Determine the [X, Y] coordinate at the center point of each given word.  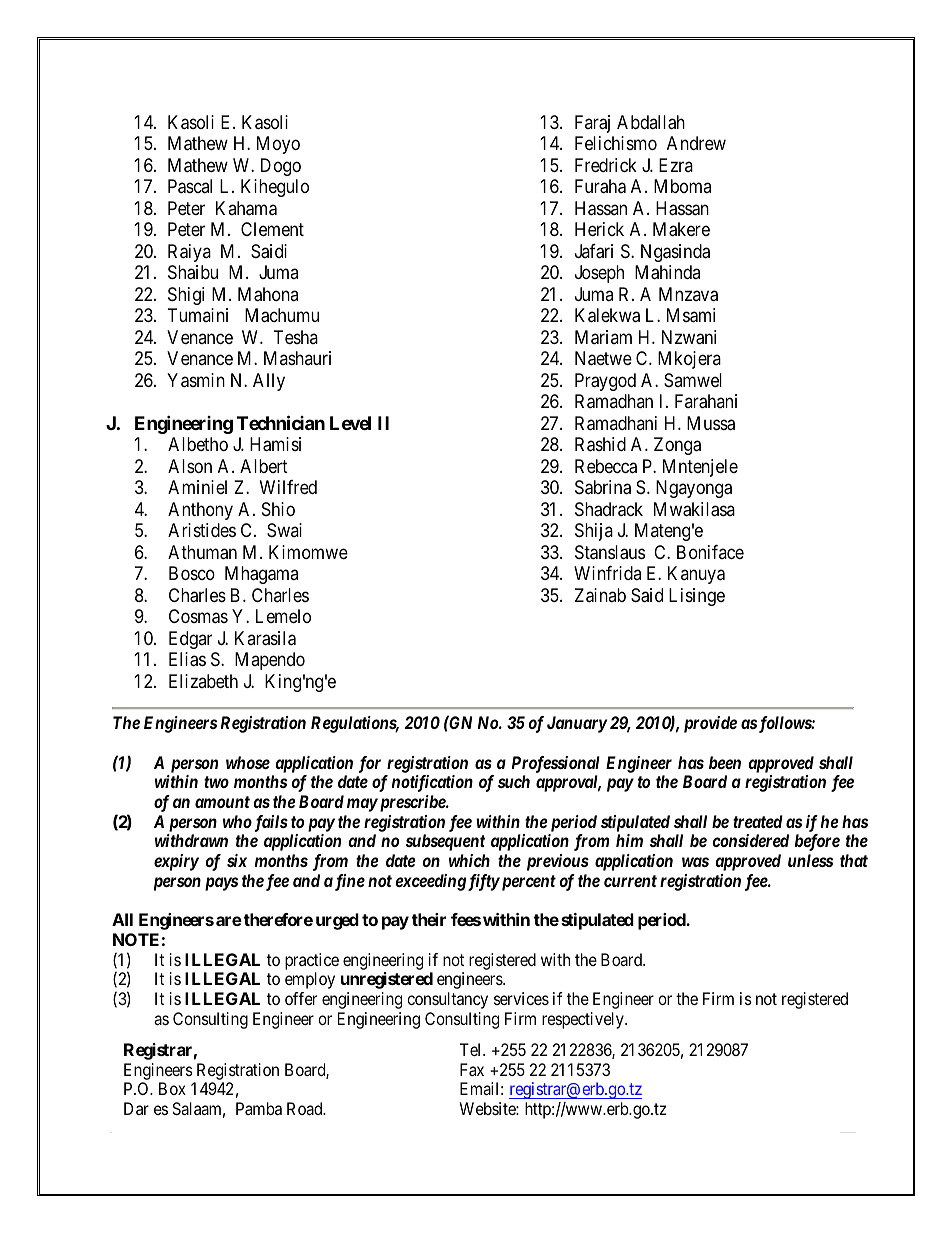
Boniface [710, 552]
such [514, 781]
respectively [584, 1020]
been [725, 762]
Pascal [190, 186]
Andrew [696, 143]
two [216, 782]
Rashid [600, 444]
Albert [264, 466]
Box [172, 1088]
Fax [472, 1069]
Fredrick [606, 165]
